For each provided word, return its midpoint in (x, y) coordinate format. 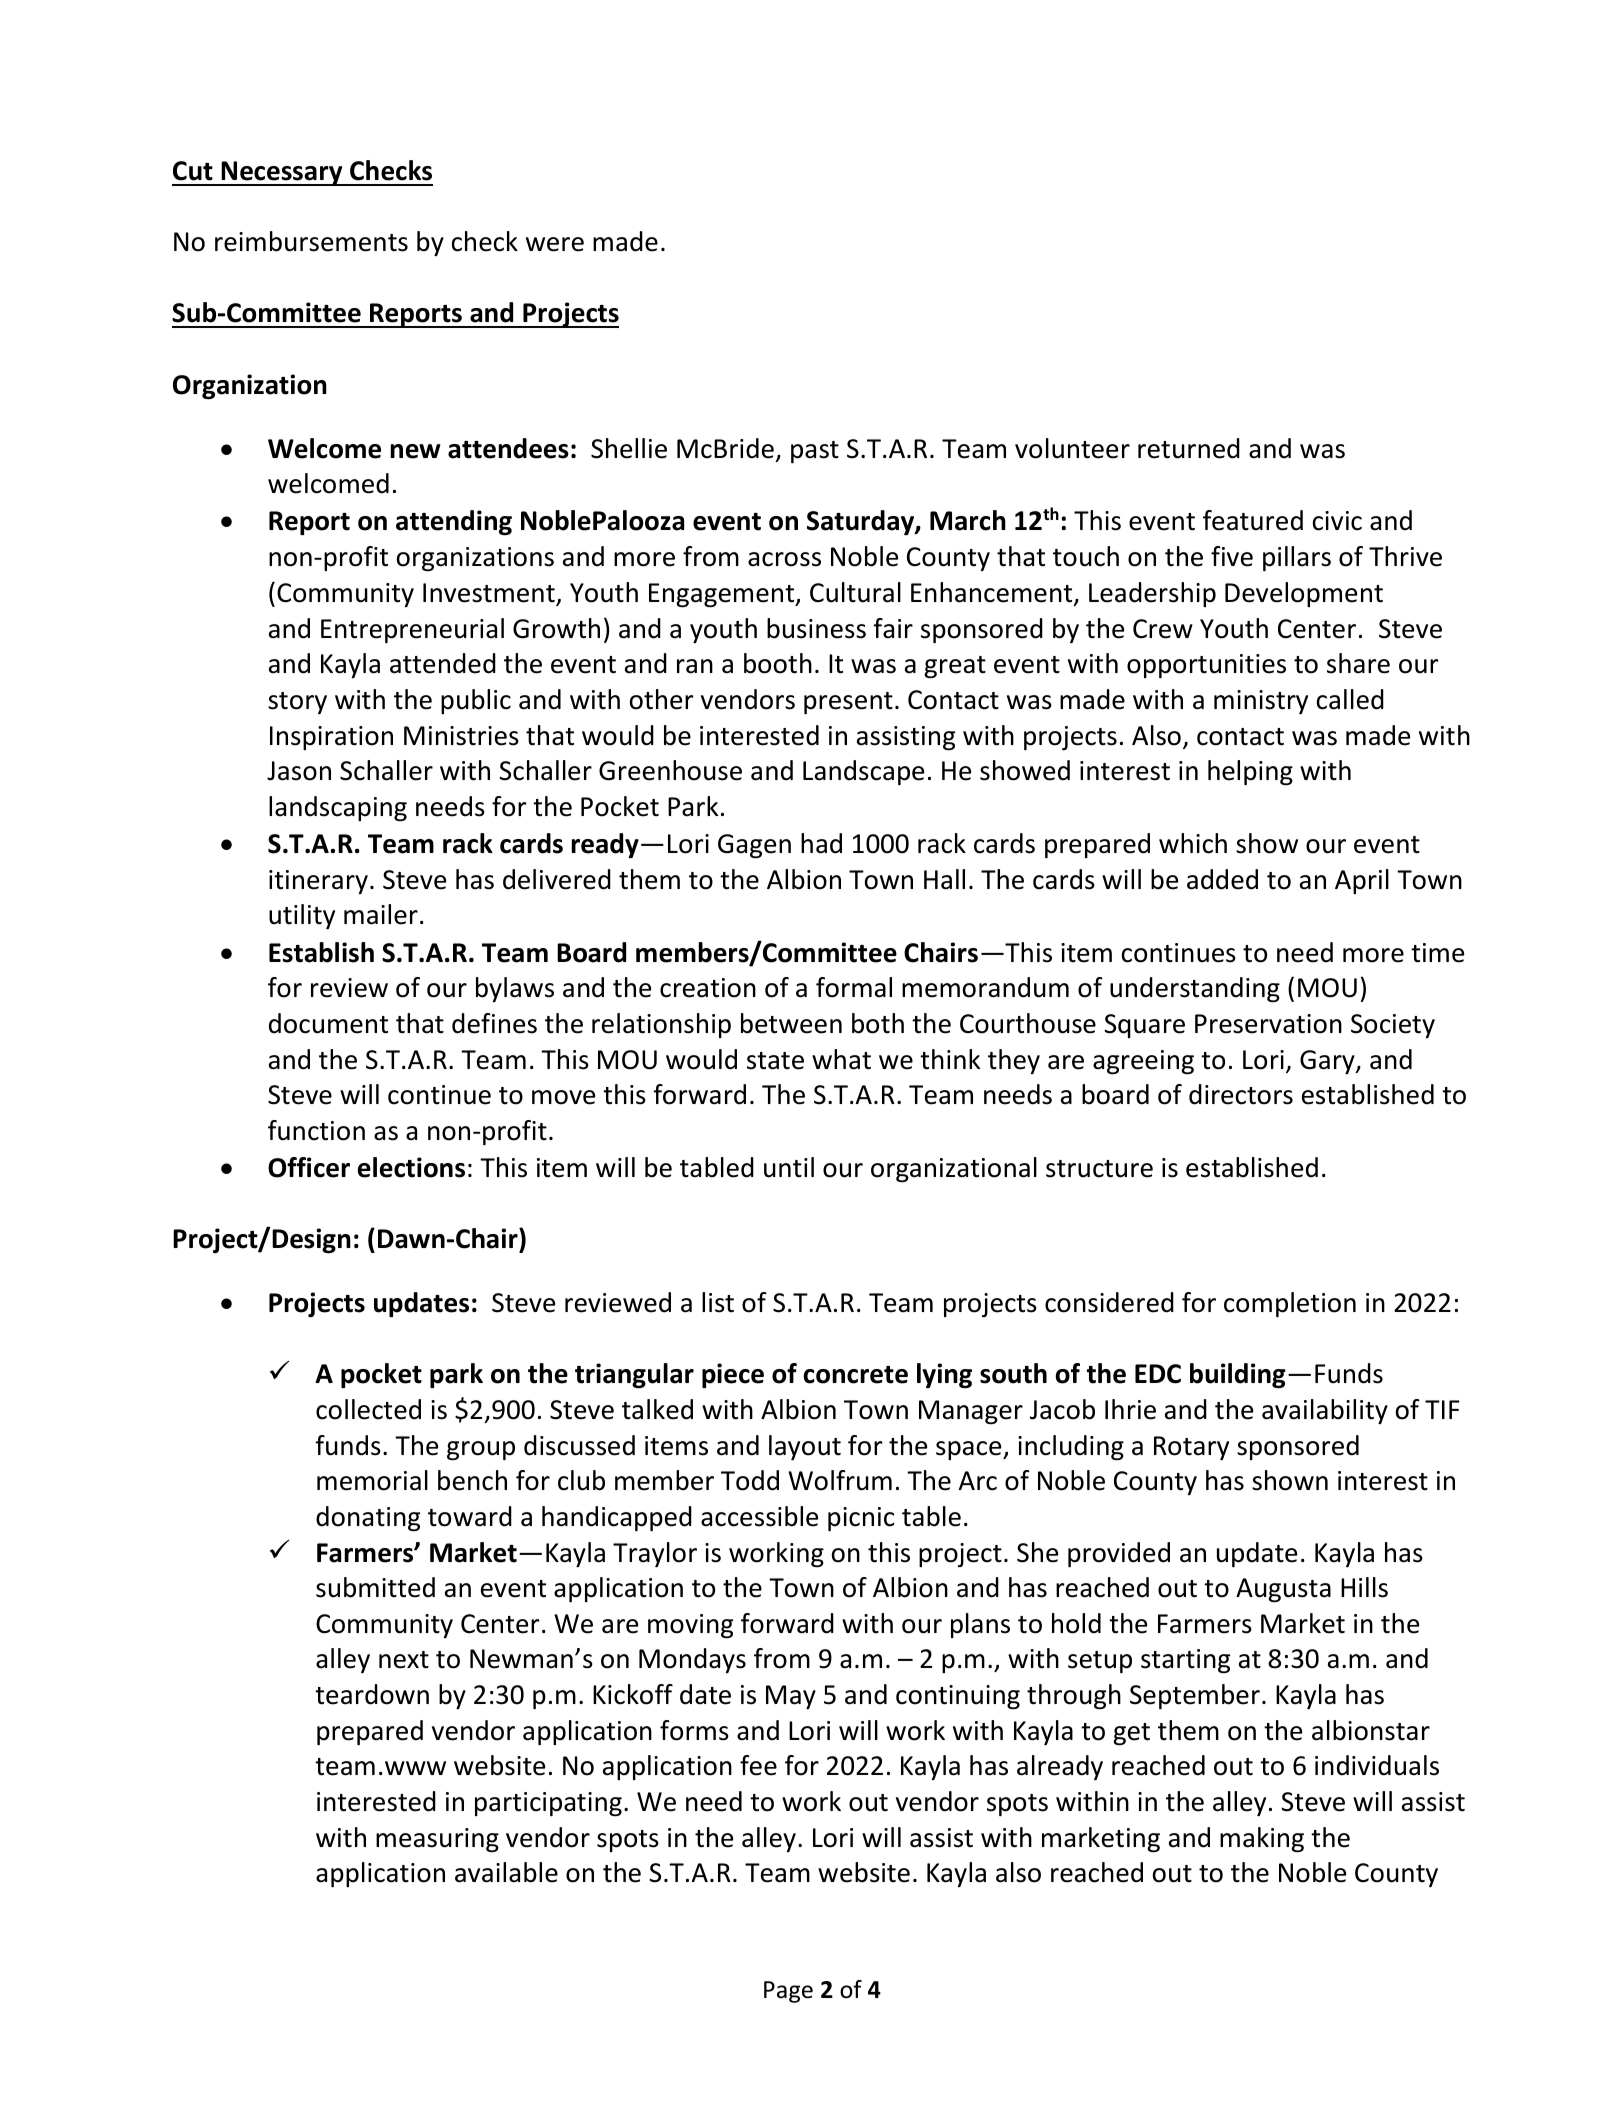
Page (788, 1992)
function (316, 1130)
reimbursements (311, 241)
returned (1189, 448)
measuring (437, 1840)
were (555, 244)
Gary (1328, 1062)
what (841, 1059)
